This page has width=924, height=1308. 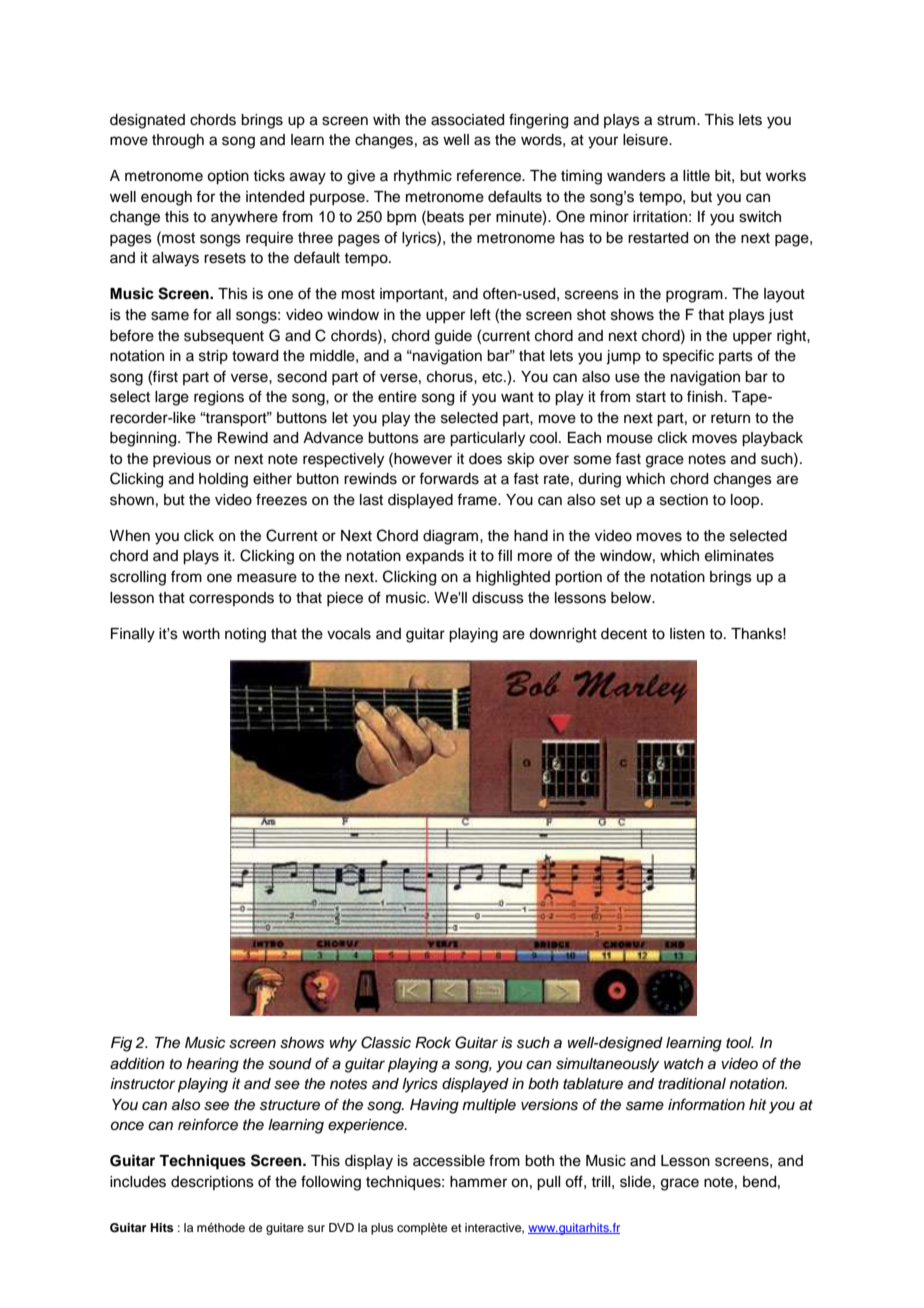 I want to click on descriptions, so click(x=212, y=1183).
